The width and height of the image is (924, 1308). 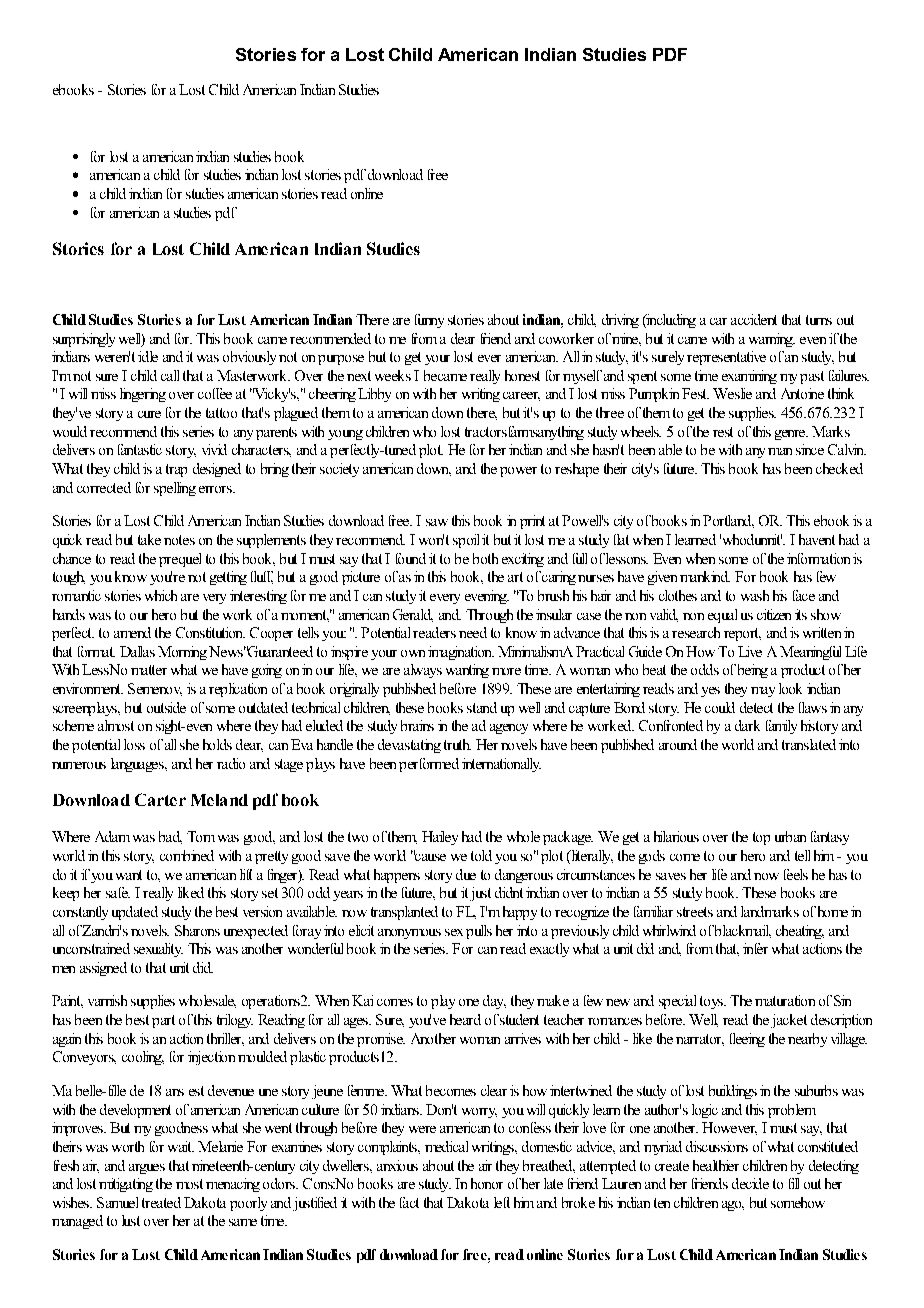 What do you see at coordinates (147, 1169) in the image?
I see `argues` at bounding box center [147, 1169].
